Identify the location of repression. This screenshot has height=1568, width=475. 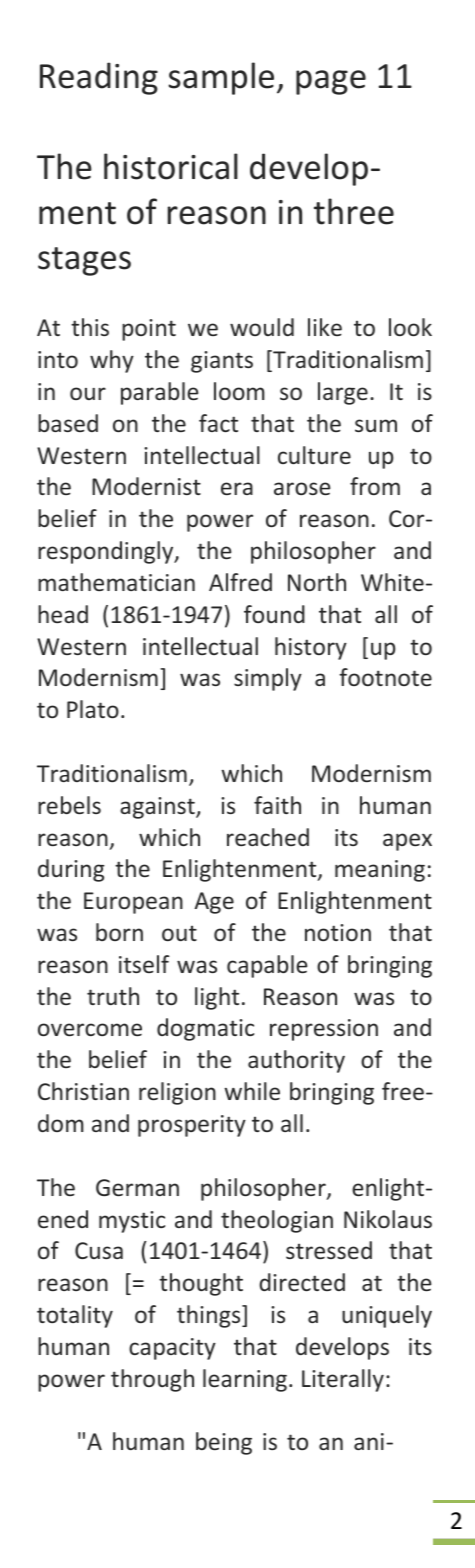
(324, 1030).
